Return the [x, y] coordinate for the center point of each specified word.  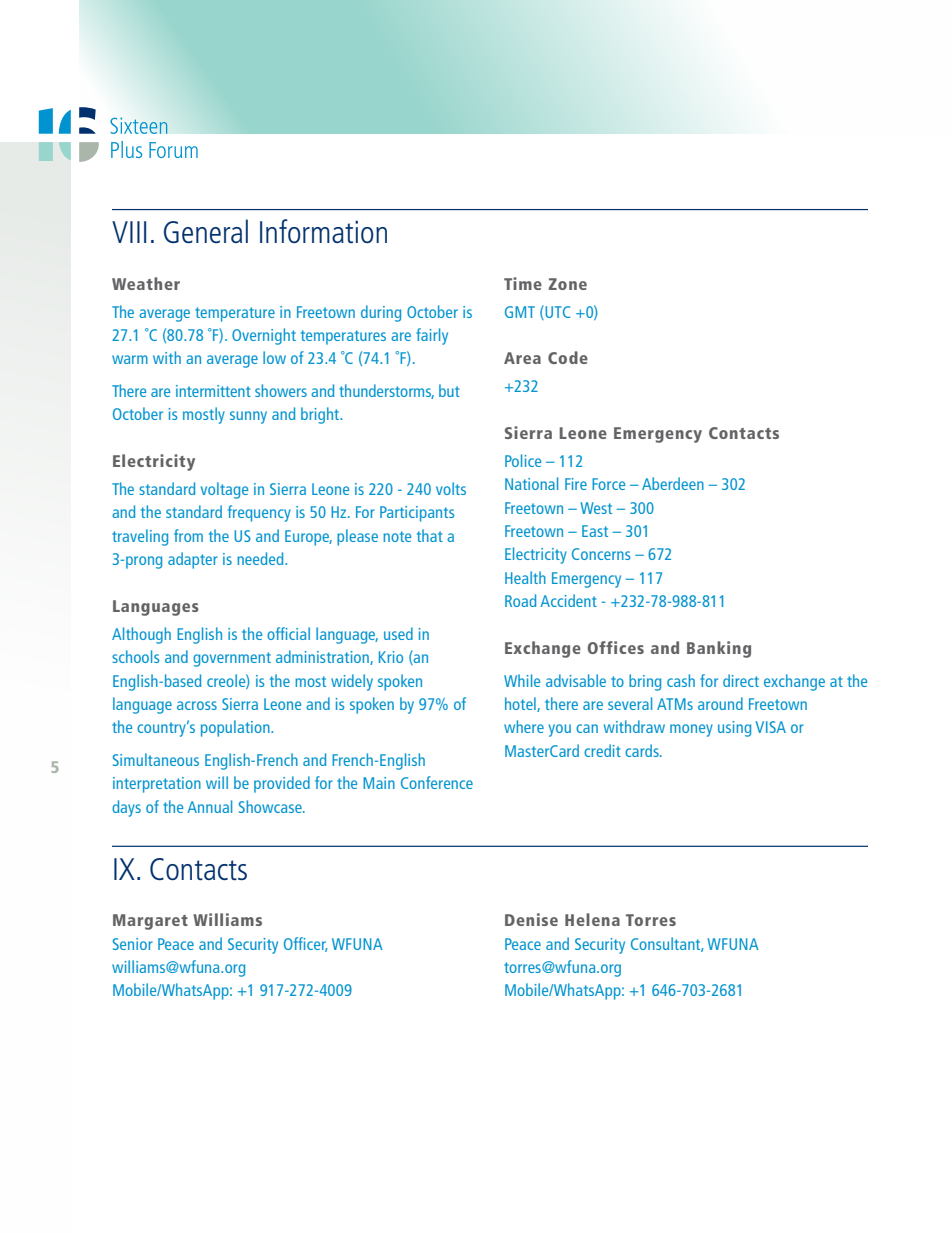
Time [523, 283]
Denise [531, 919]
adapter [193, 560]
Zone [568, 284]
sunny [248, 417]
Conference [437, 782]
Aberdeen [673, 483]
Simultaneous [156, 759]
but [449, 390]
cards [643, 750]
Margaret [150, 922]
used [398, 633]
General [206, 231]
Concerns [601, 554]
